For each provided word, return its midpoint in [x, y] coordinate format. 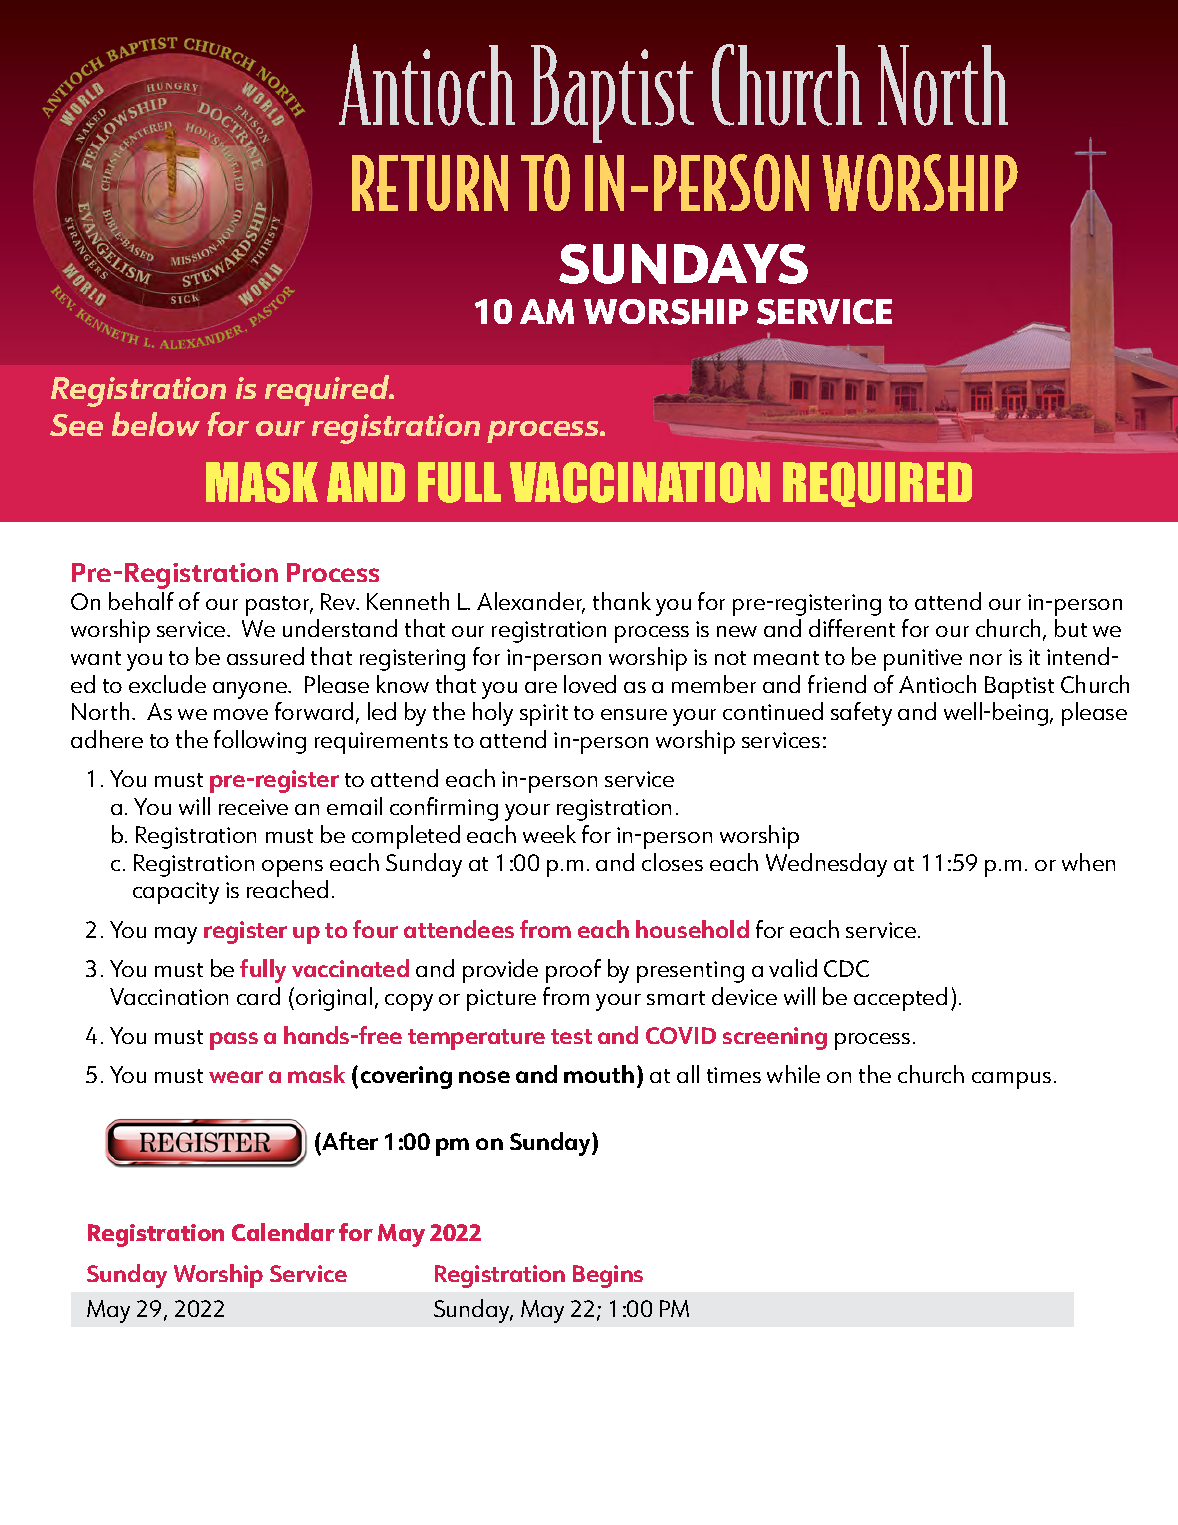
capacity [176, 893]
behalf [141, 601]
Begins [608, 1276]
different [852, 628]
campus [1011, 1080]
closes [672, 862]
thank [622, 601]
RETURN [430, 183]
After [349, 1141]
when [1088, 862]
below [156, 424]
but [1071, 628]
